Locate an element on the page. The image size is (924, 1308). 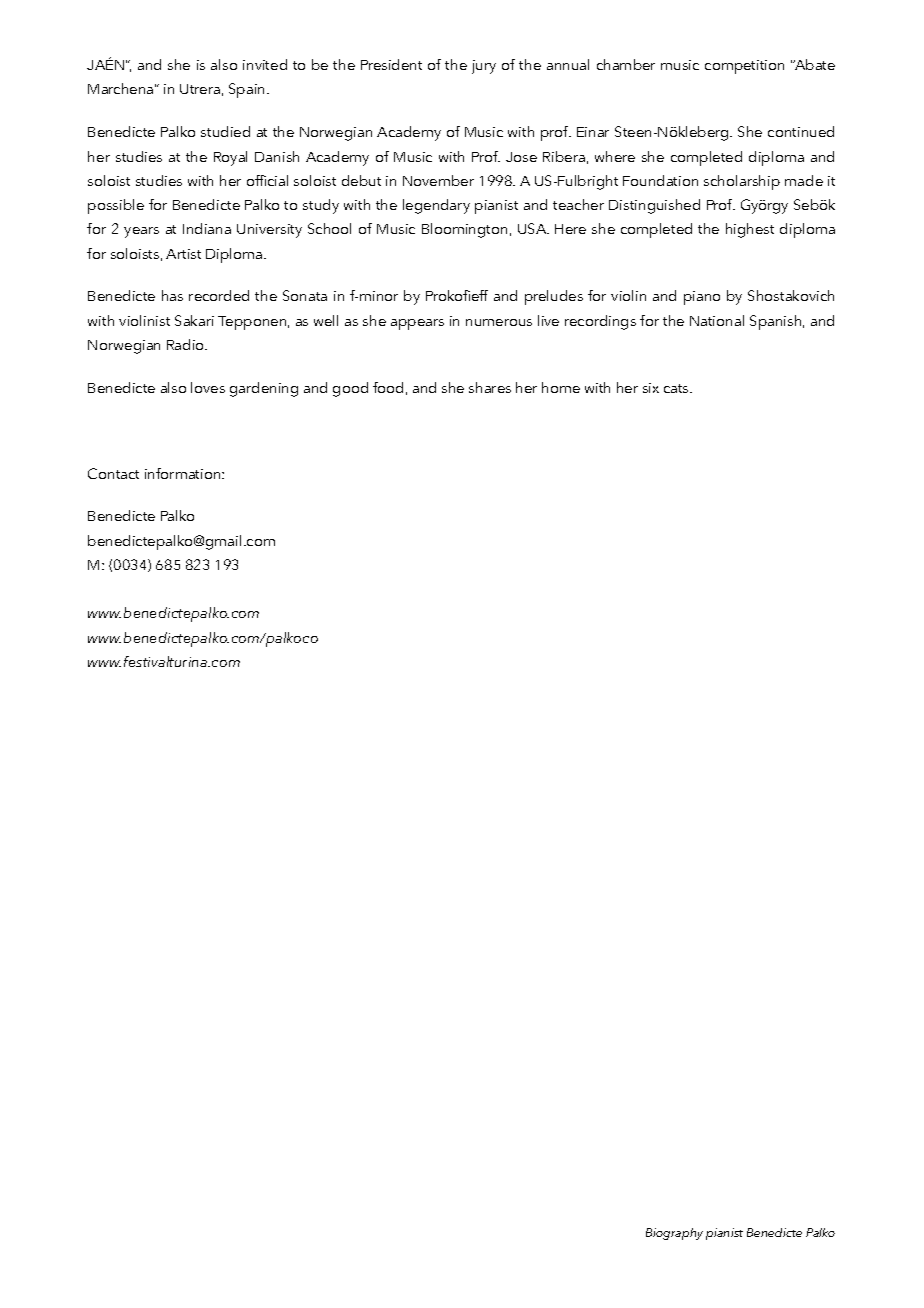
cats is located at coordinates (677, 388).
